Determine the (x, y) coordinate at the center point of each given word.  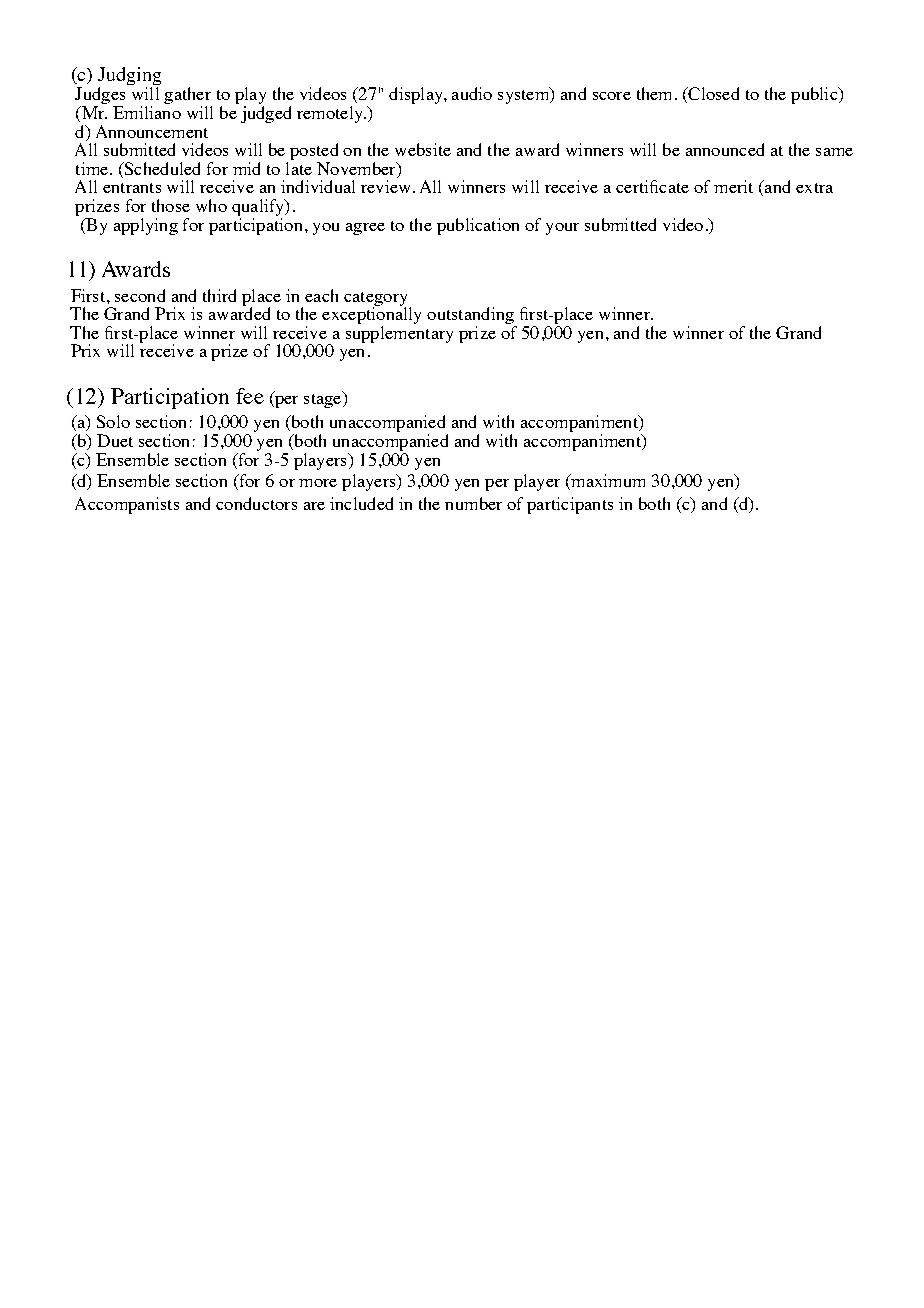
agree (365, 229)
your (562, 229)
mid (246, 168)
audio (472, 93)
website (423, 149)
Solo (113, 421)
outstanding (471, 317)
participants (570, 505)
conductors (256, 503)
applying (146, 226)
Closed (712, 95)
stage (324, 399)
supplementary (399, 334)
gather (188, 97)
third (219, 295)
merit (733, 186)
